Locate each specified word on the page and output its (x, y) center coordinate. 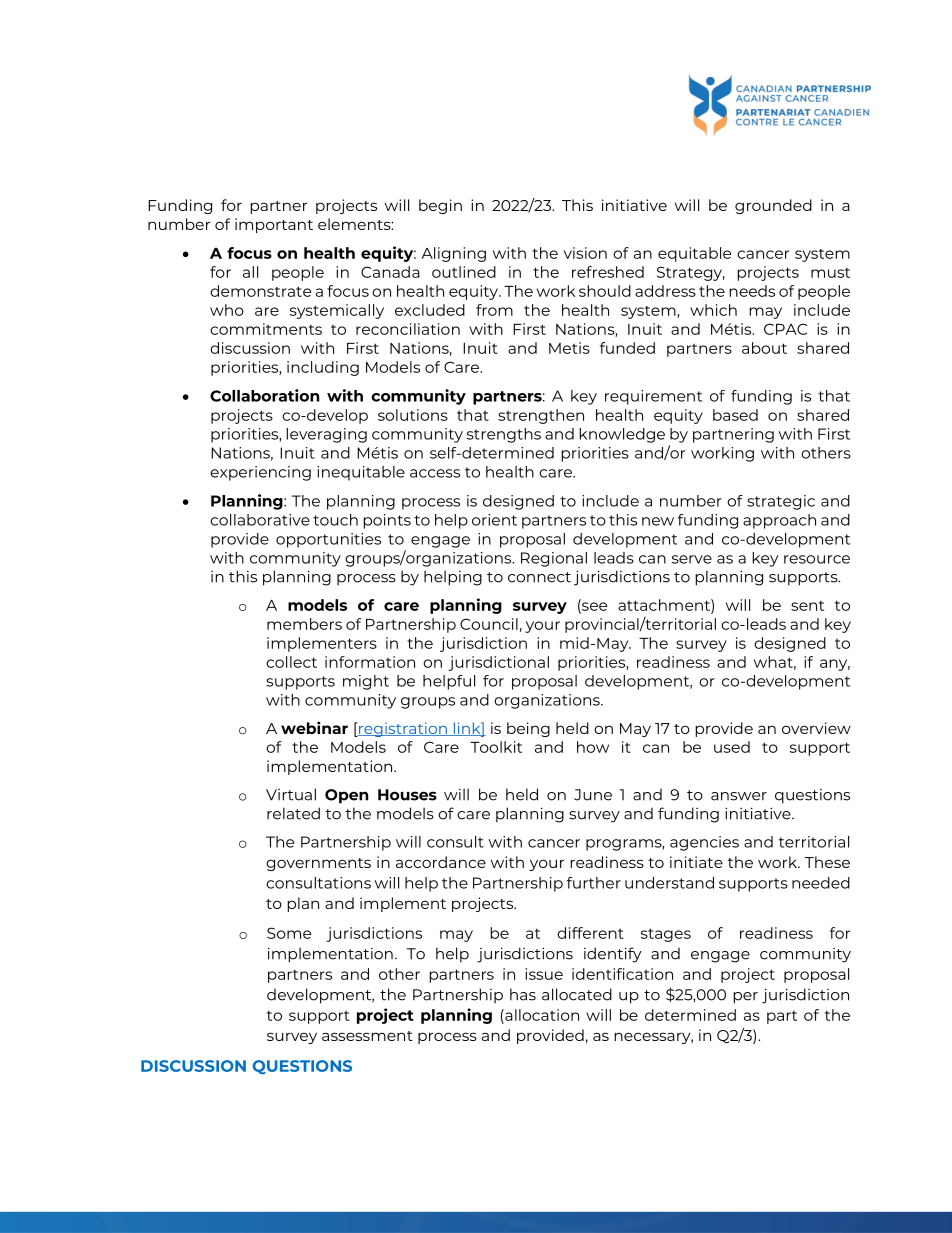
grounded (773, 206)
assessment (367, 1036)
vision (585, 253)
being (528, 729)
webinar (314, 727)
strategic (781, 502)
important (274, 225)
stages (666, 935)
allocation (541, 1015)
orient (494, 520)
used (732, 747)
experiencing (260, 473)
